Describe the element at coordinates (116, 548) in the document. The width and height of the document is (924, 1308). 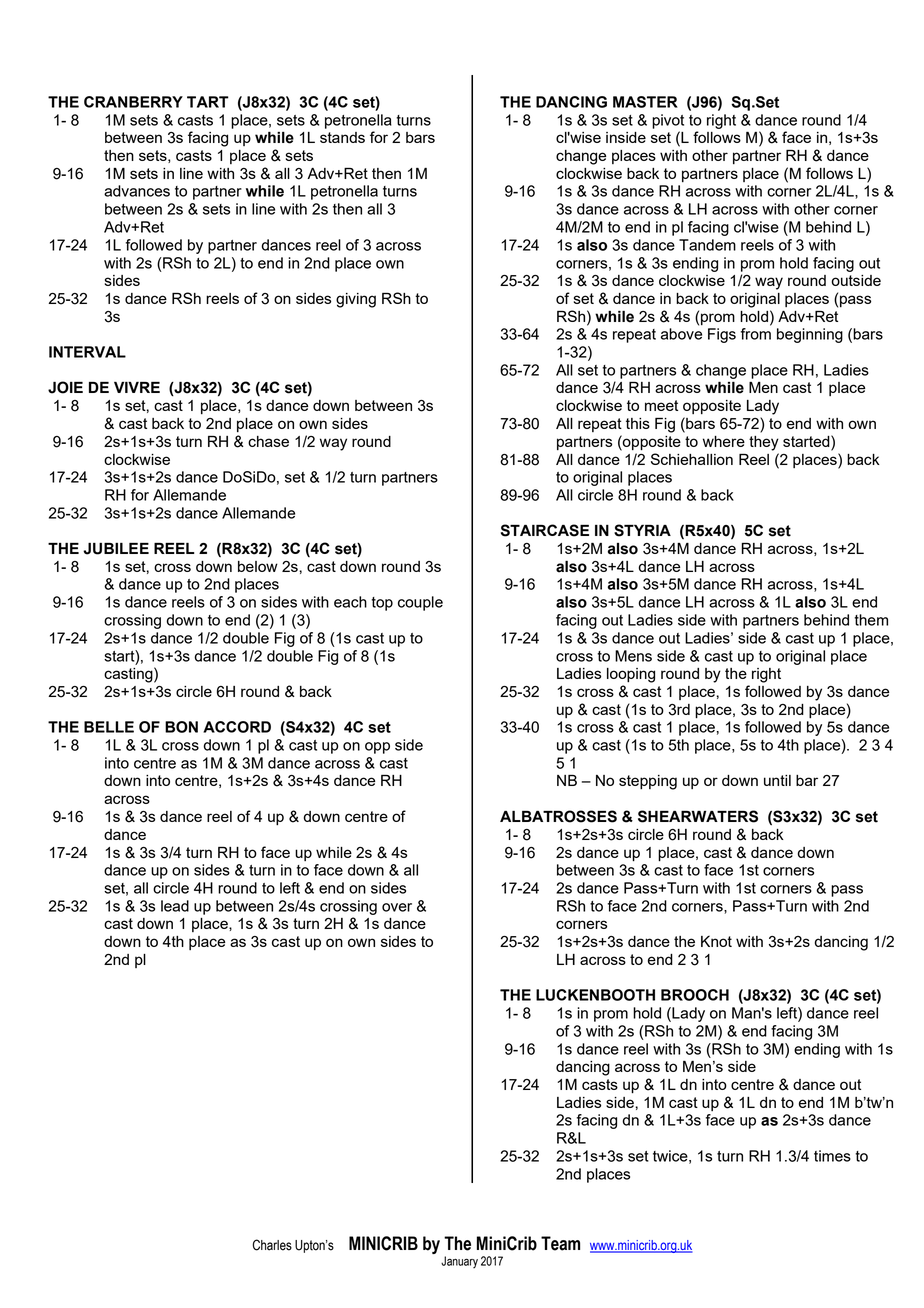
I see `JUBILEE` at that location.
